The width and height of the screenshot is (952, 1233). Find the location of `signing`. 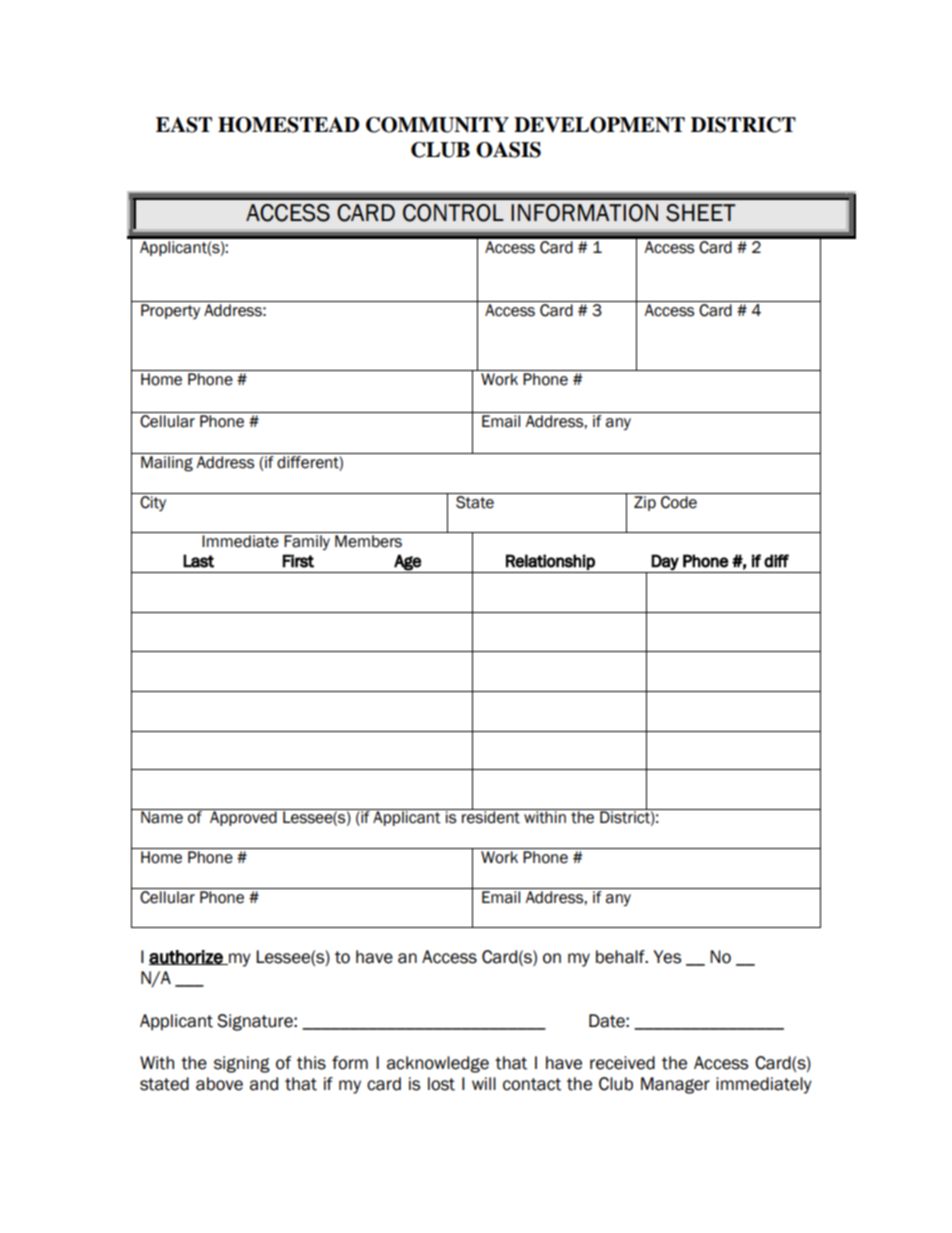

signing is located at coordinates (242, 1064).
